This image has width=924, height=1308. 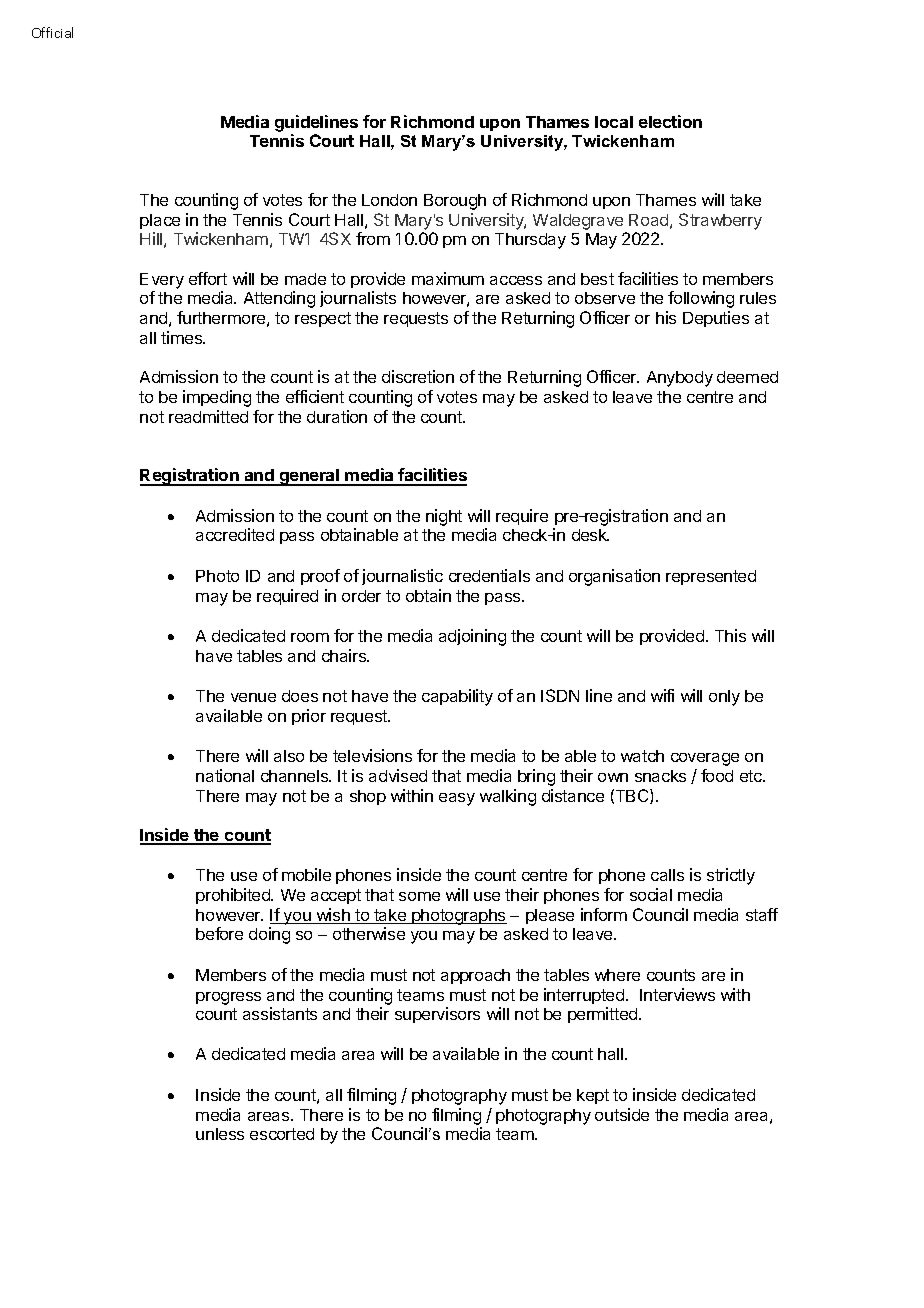 What do you see at coordinates (208, 416) in the image?
I see `readmitted` at bounding box center [208, 416].
